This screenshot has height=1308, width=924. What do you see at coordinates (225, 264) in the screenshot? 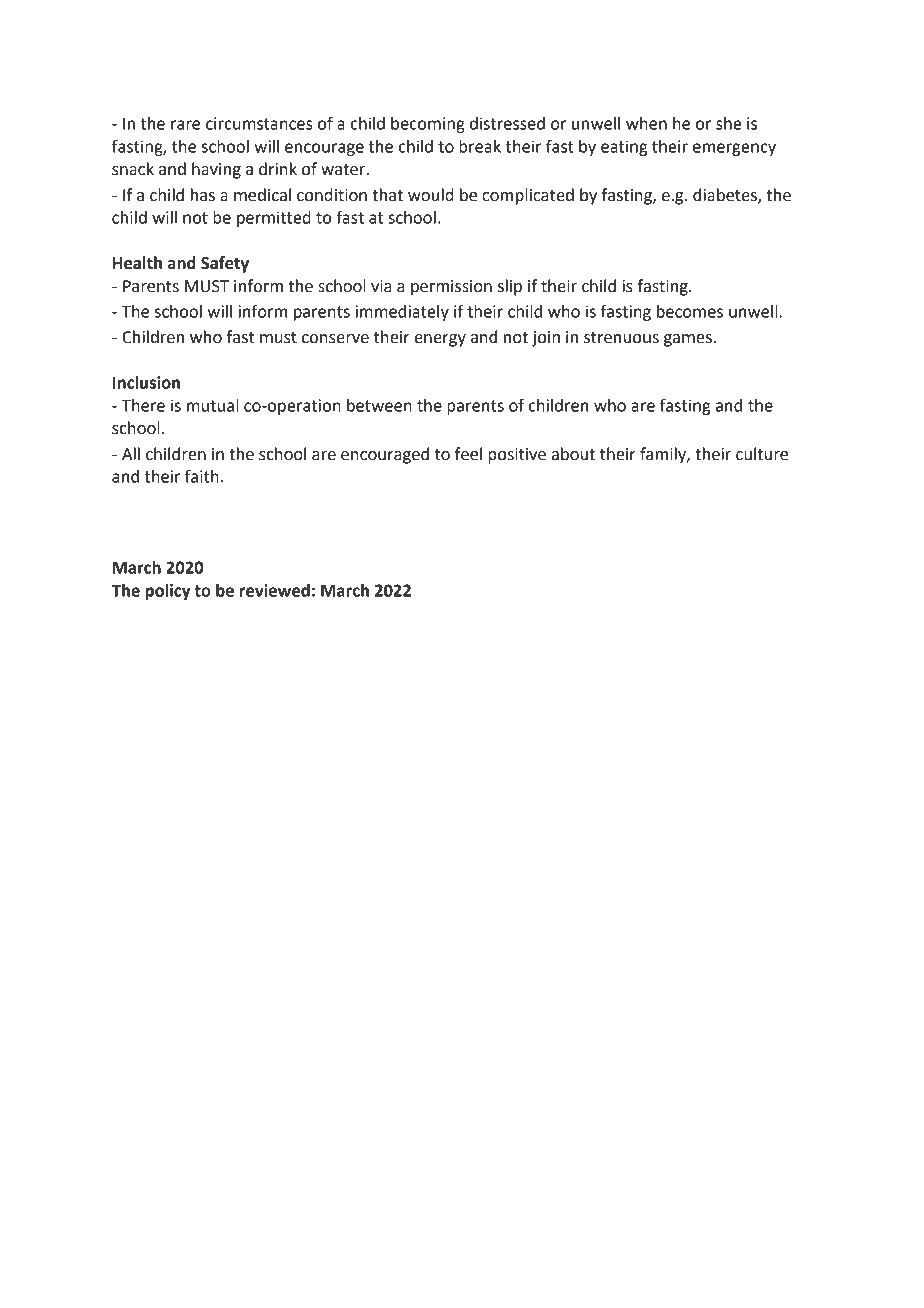
I see `Safety` at bounding box center [225, 264].
